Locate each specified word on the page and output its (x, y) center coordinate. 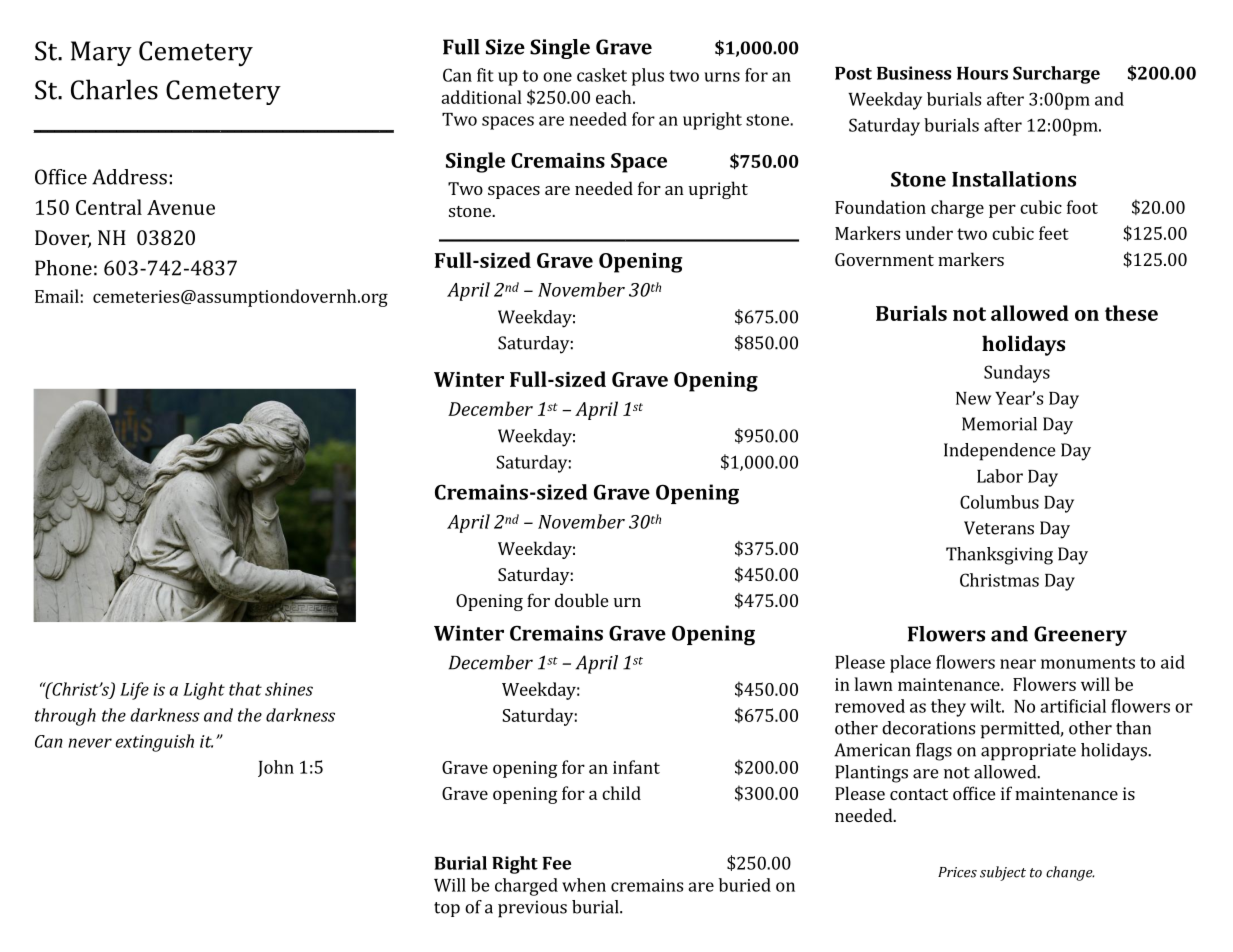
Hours (982, 73)
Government (884, 259)
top (447, 909)
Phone (63, 268)
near (1018, 664)
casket (602, 75)
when (584, 885)
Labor (1000, 476)
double (581, 600)
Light (204, 691)
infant (636, 767)
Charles (114, 89)
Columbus (999, 502)
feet (1054, 233)
